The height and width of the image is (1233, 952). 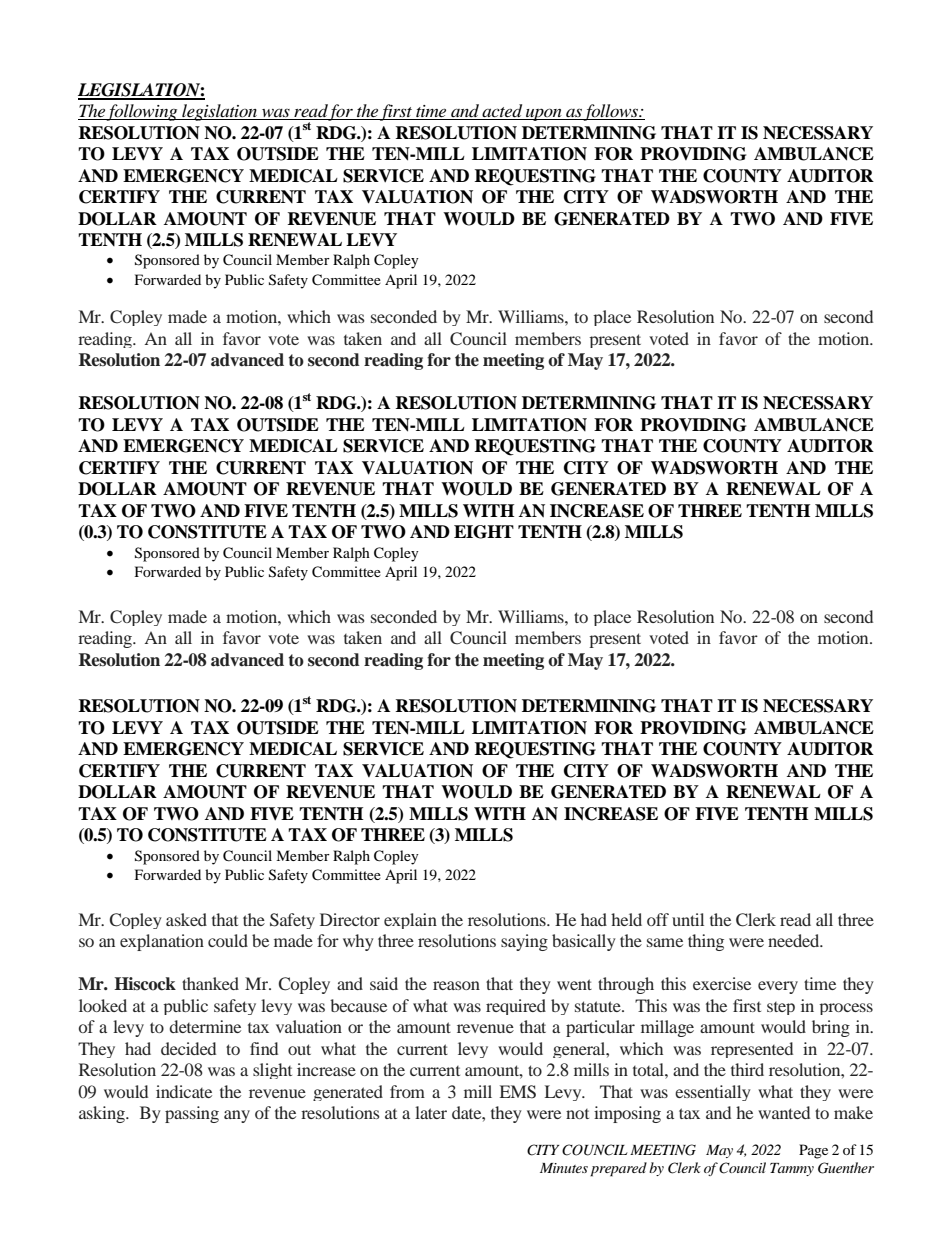 What do you see at coordinates (611, 112) in the image?
I see `follows` at bounding box center [611, 112].
